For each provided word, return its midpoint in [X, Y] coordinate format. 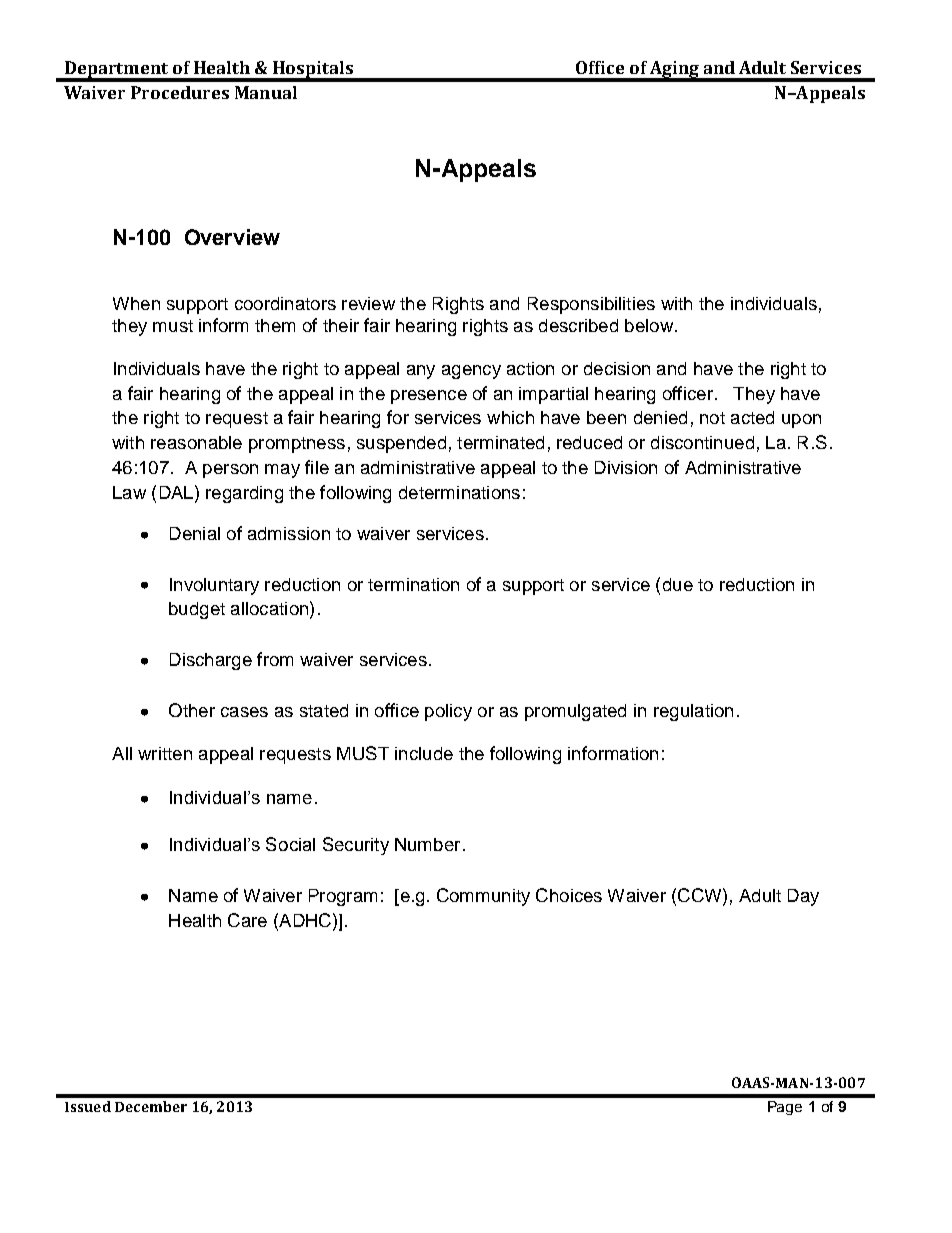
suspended [401, 444]
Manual [266, 92]
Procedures [180, 92]
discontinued [702, 442]
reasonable [196, 442]
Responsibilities [591, 305]
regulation [693, 712]
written [165, 753]
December [151, 1106]
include [424, 753]
